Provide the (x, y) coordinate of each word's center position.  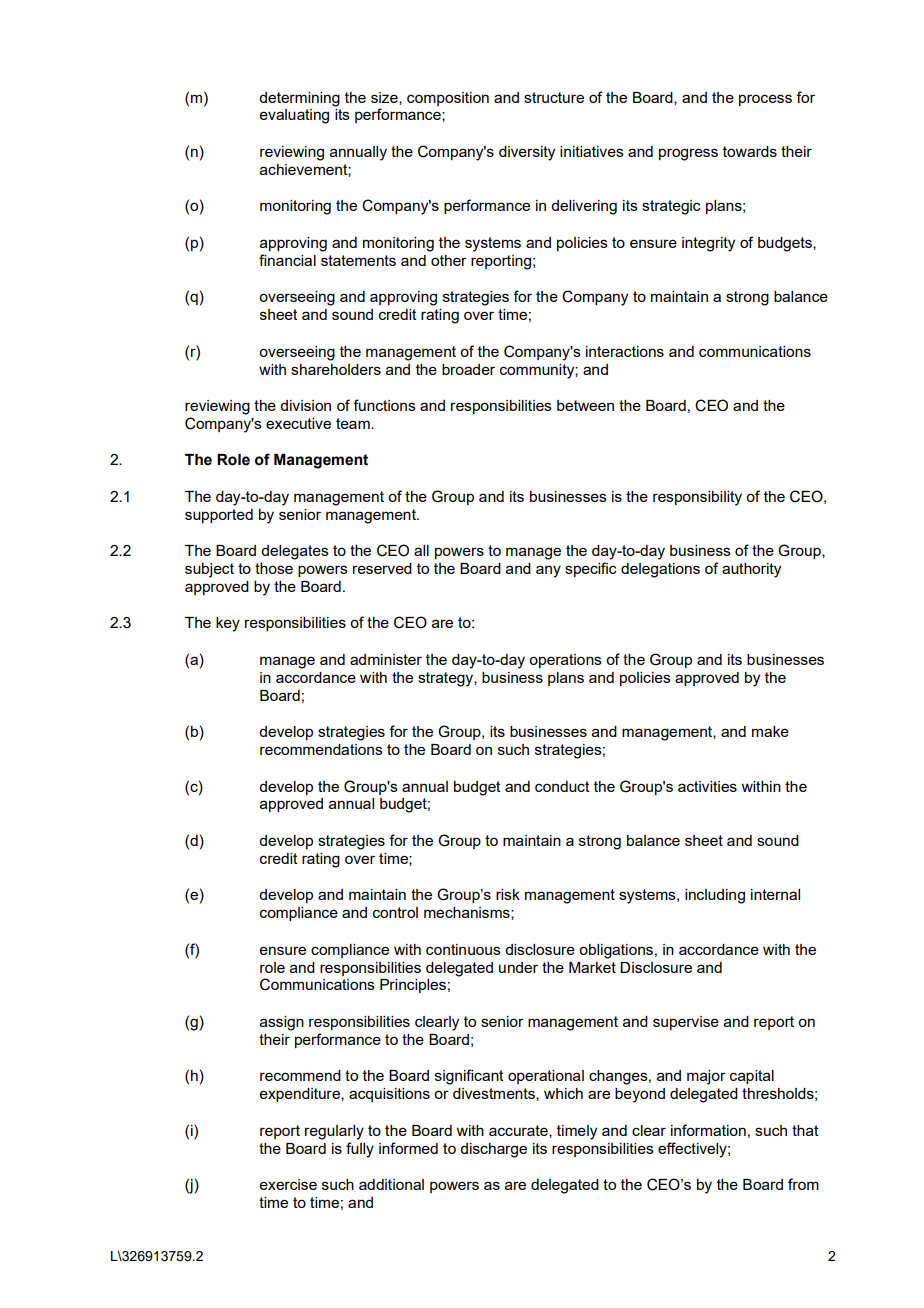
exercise (288, 1184)
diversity (527, 153)
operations (565, 661)
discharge (493, 1150)
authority (751, 570)
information (708, 1130)
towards (750, 151)
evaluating (294, 116)
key (228, 624)
